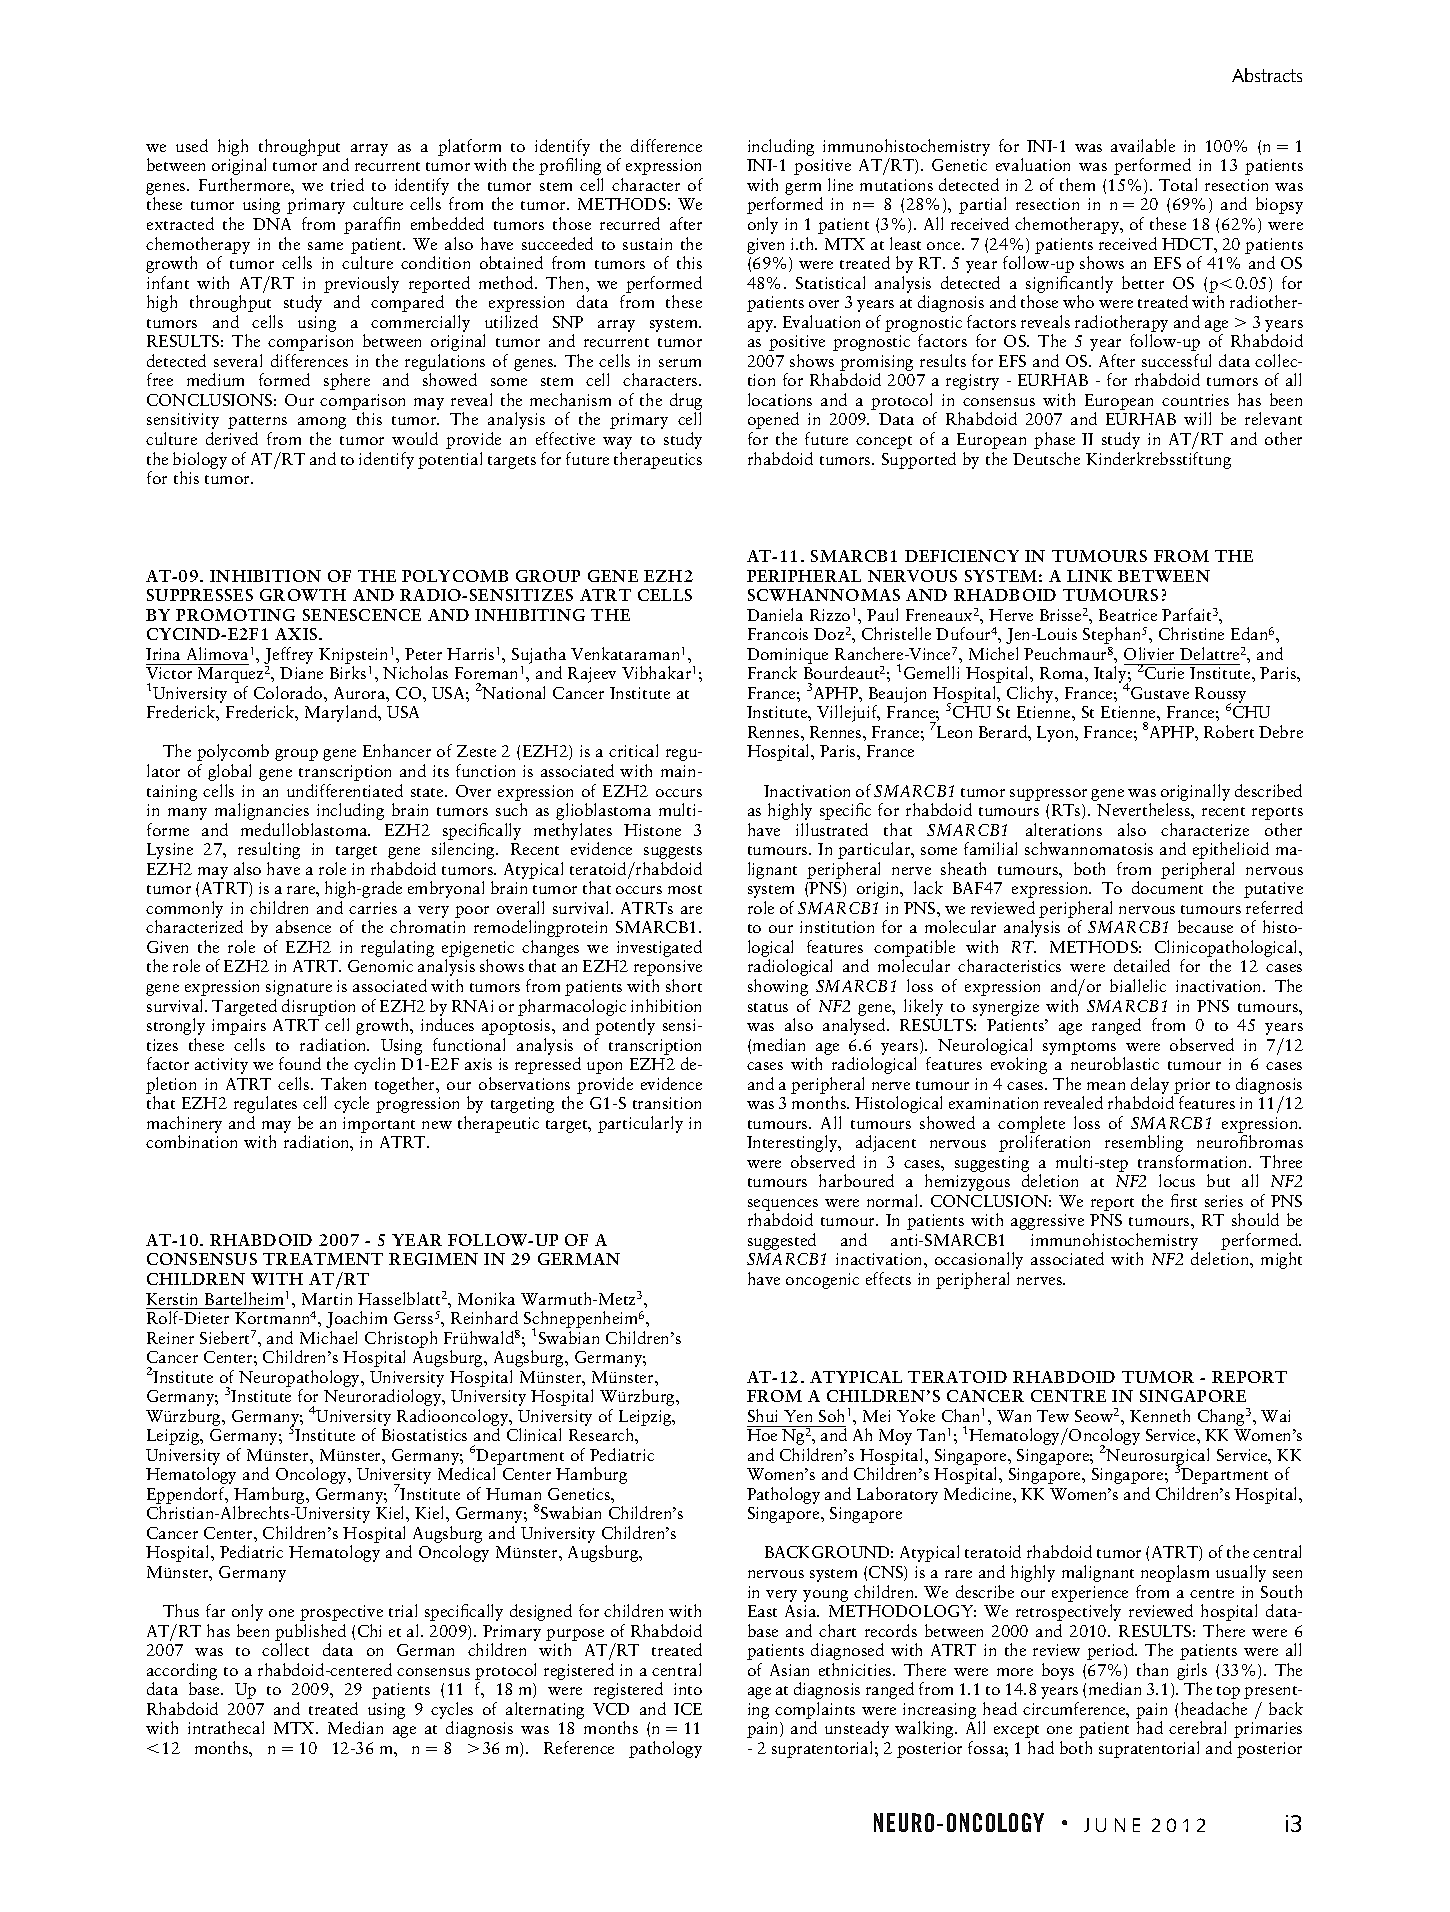 Image resolution: width=1450 pixels, height=1912 pixels. Describe the element at coordinates (303, 926) in the image. I see `absence` at that location.
